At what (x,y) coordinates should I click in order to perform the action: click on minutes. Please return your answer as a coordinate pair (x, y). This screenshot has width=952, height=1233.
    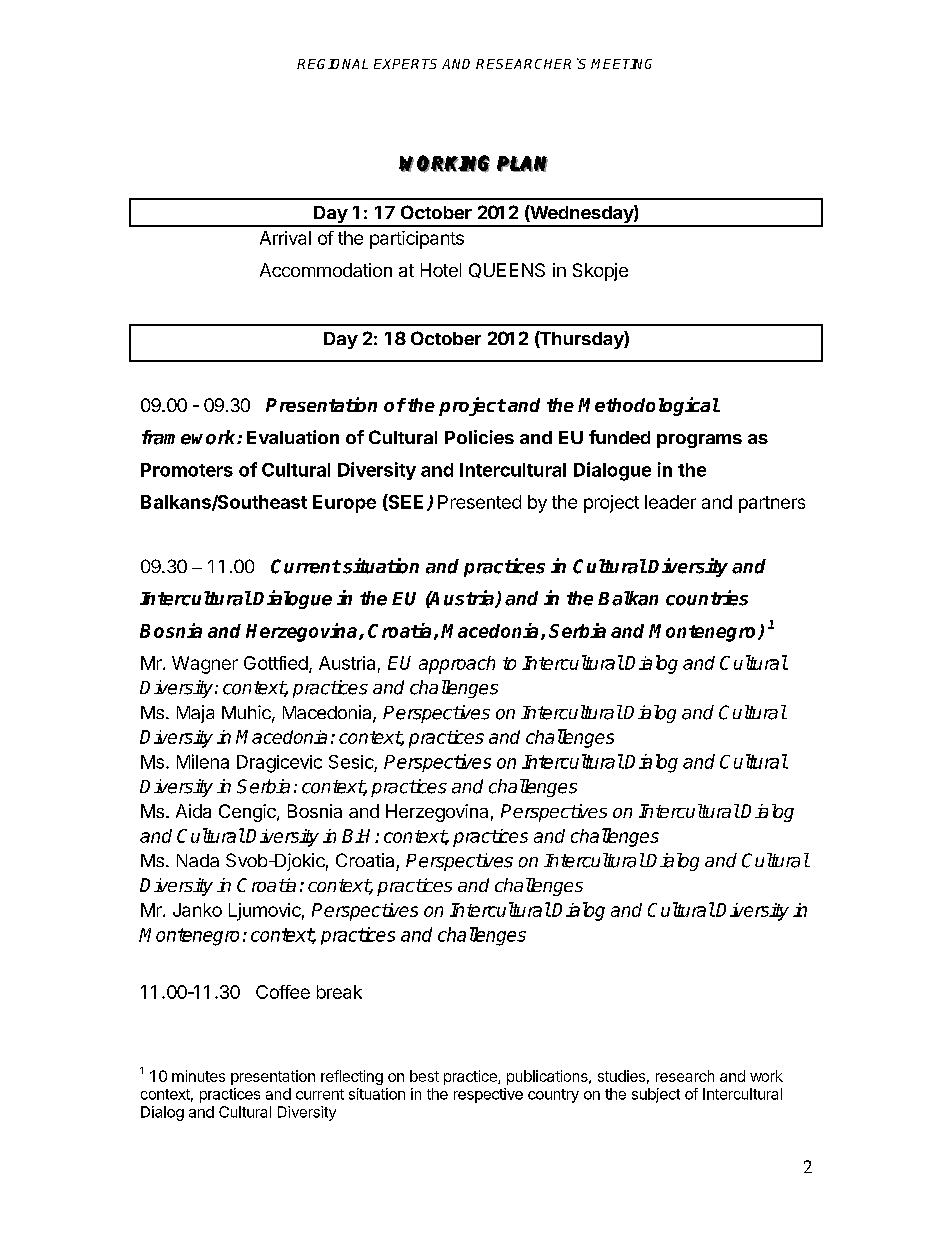
    Looking at the image, I should click on (198, 1076).
